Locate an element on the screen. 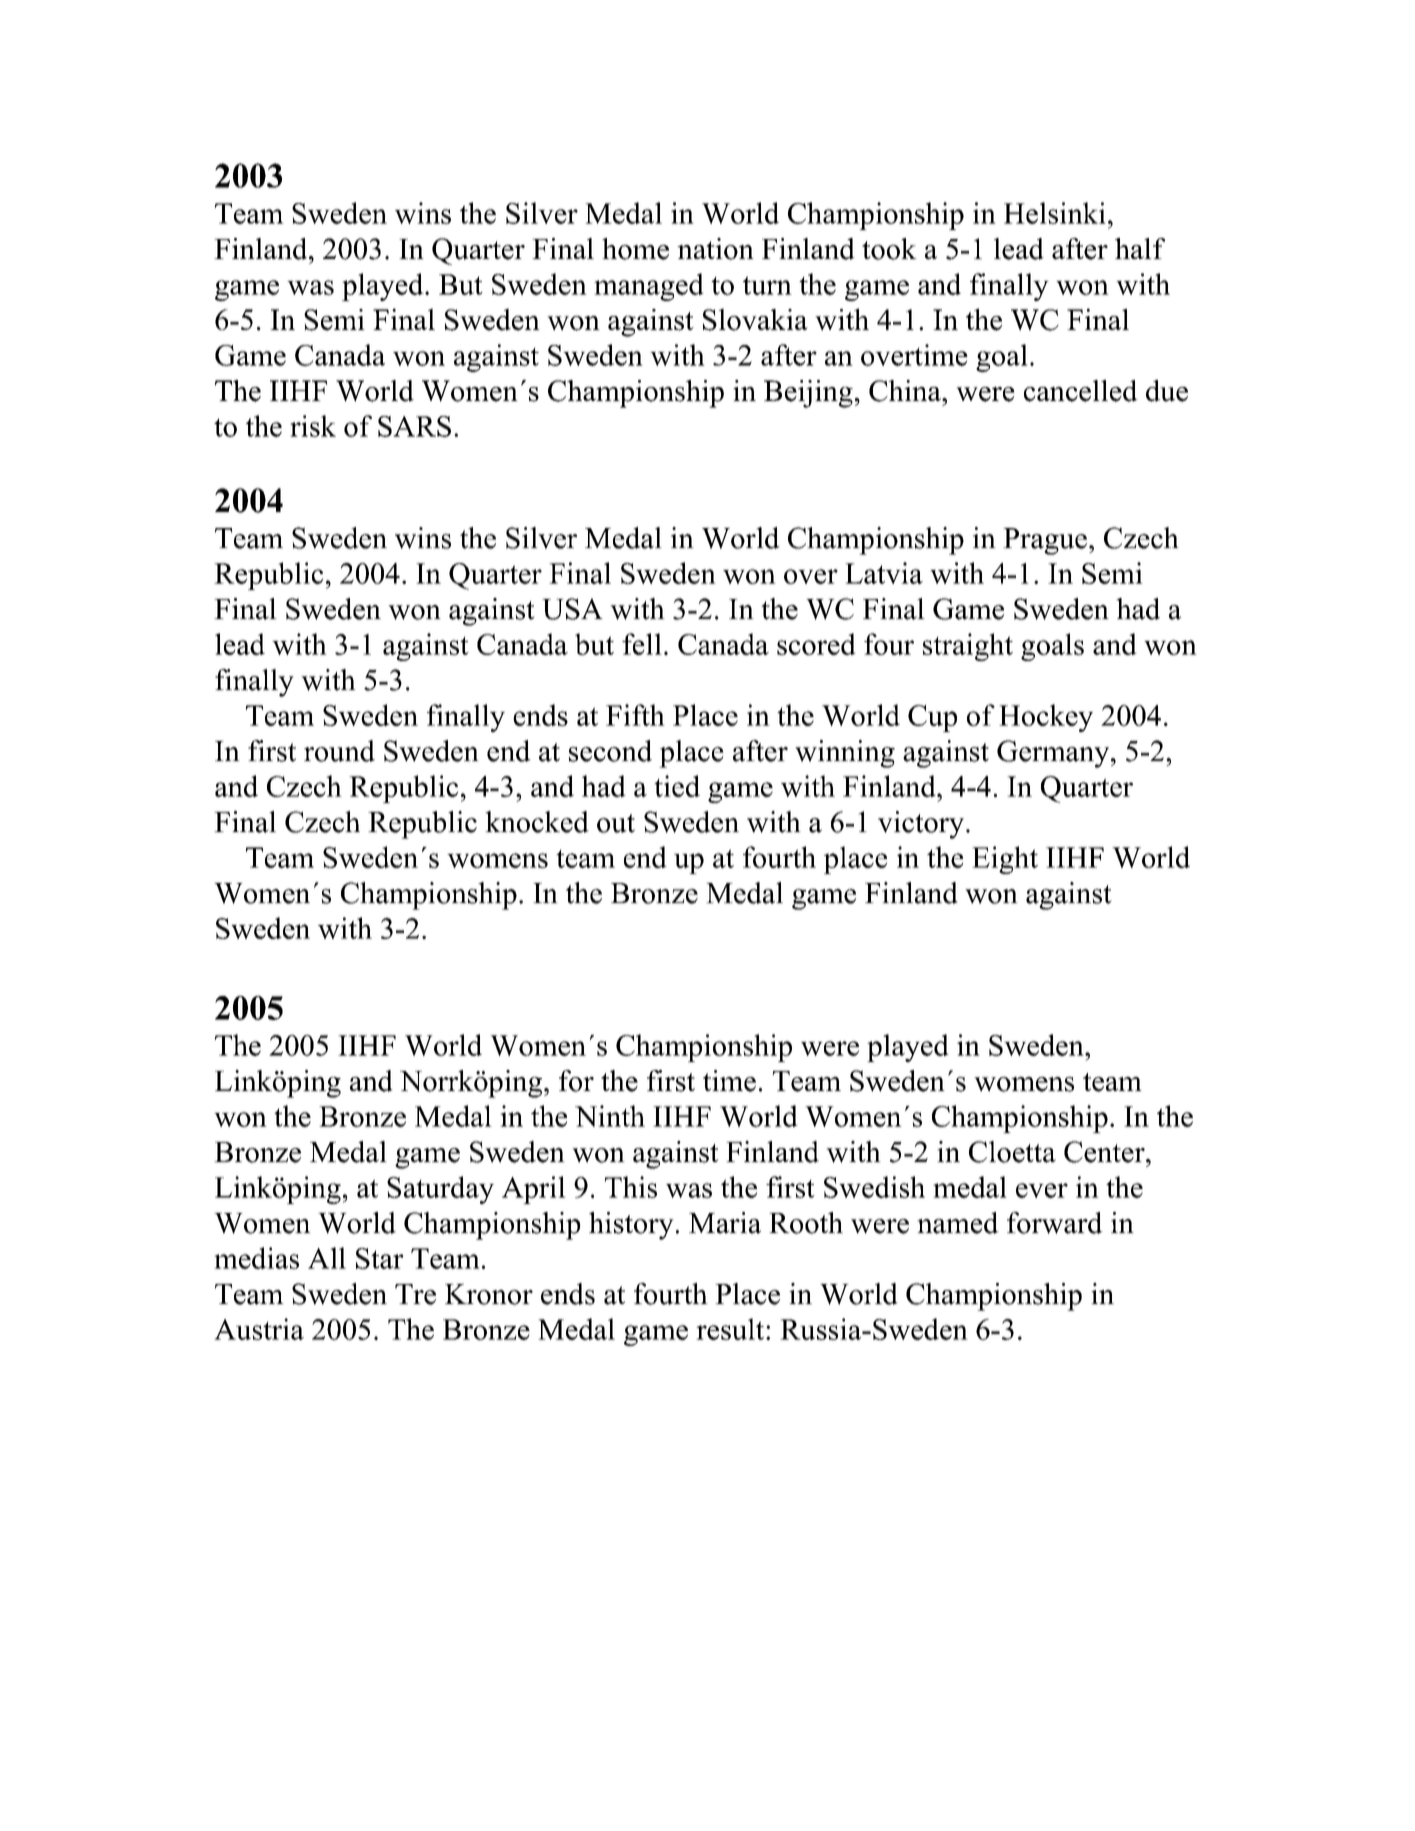 This screenshot has height=1831, width=1415. result is located at coordinates (731, 1329).
